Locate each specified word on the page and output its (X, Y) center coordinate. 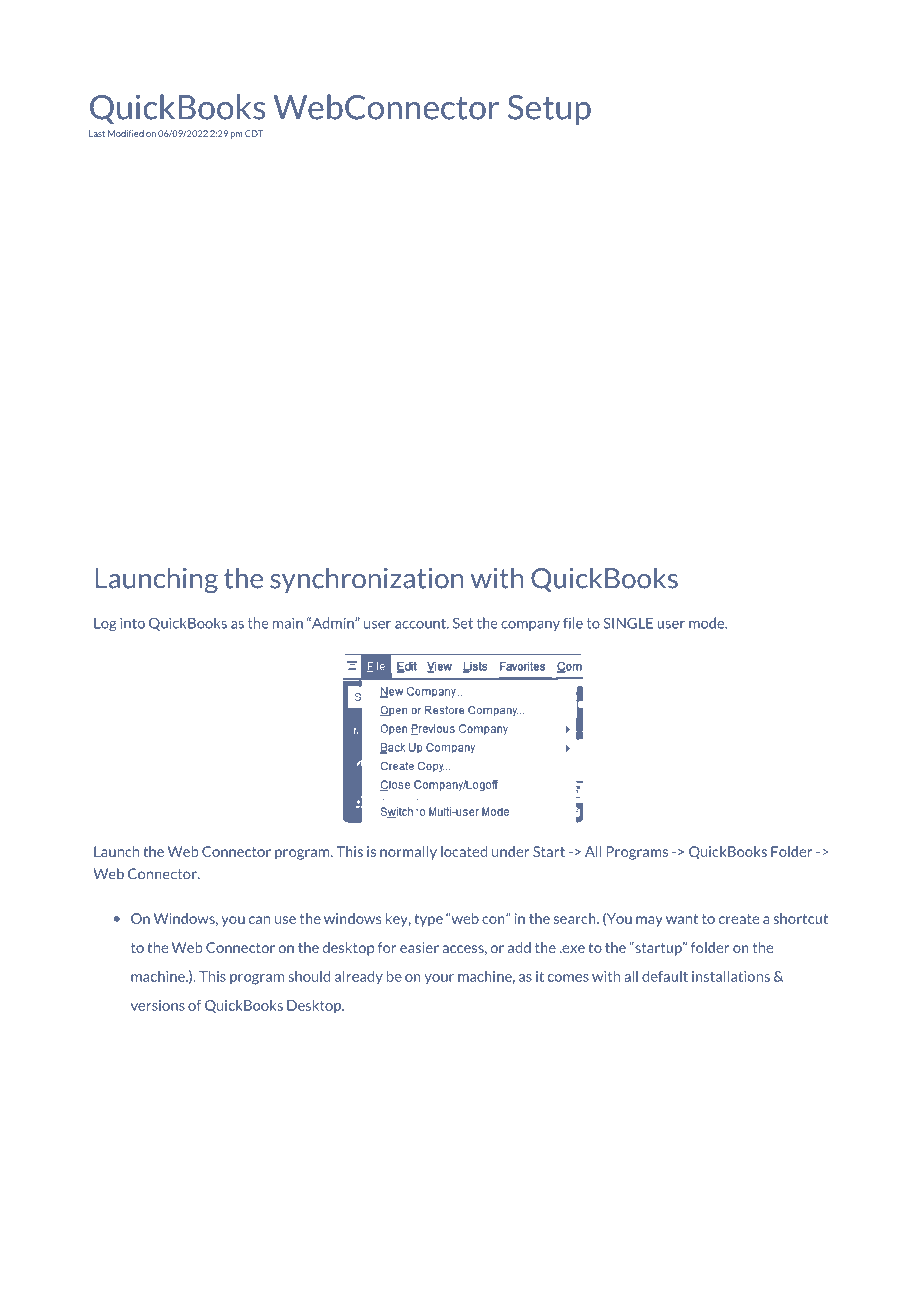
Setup (549, 110)
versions (158, 1005)
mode (708, 623)
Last (97, 133)
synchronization (367, 580)
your (439, 979)
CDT (254, 133)
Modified (126, 133)
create (739, 919)
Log (105, 624)
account (421, 623)
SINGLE (628, 623)
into (132, 623)
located (464, 851)
